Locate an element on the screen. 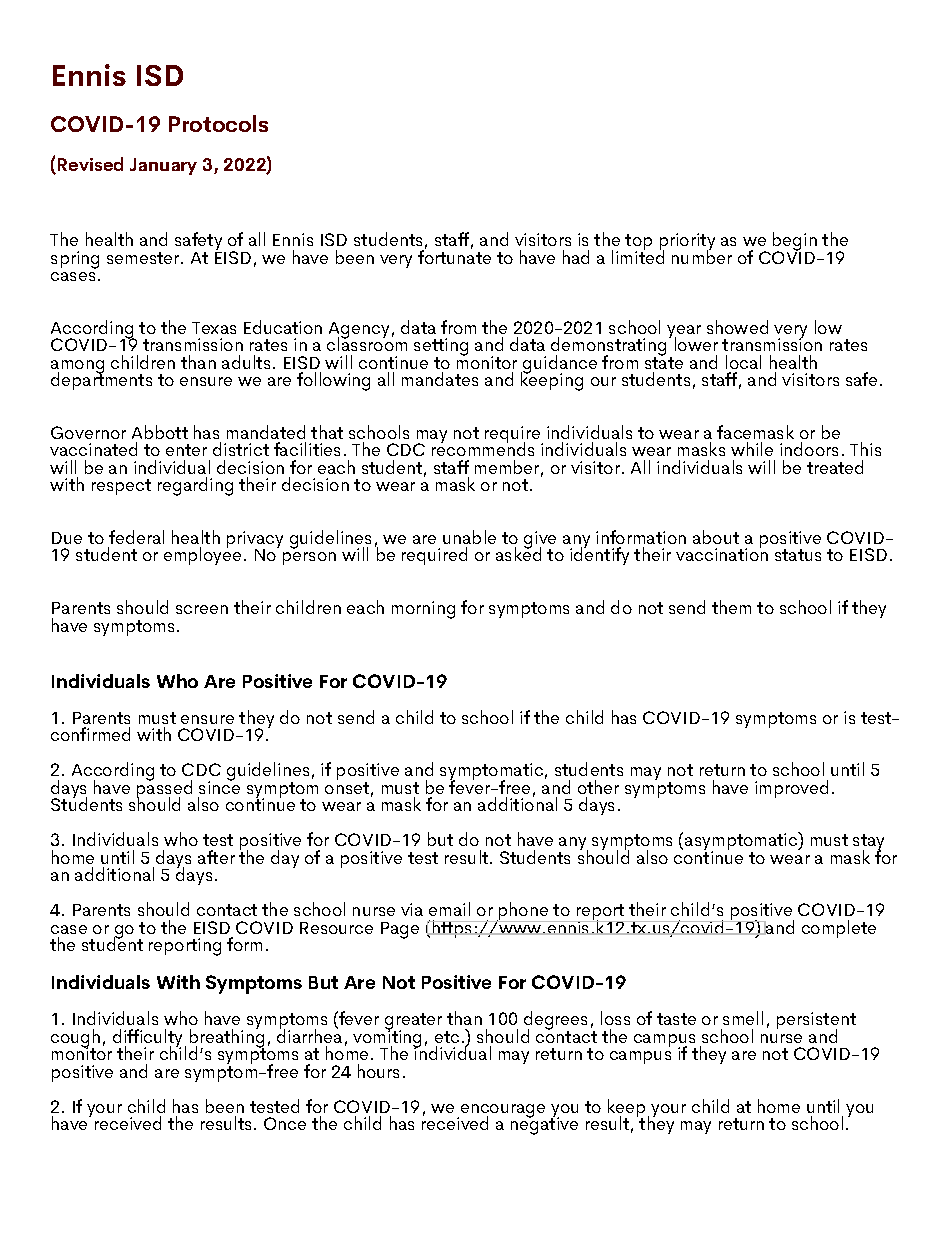 The image size is (952, 1233). morning is located at coordinates (423, 610).
